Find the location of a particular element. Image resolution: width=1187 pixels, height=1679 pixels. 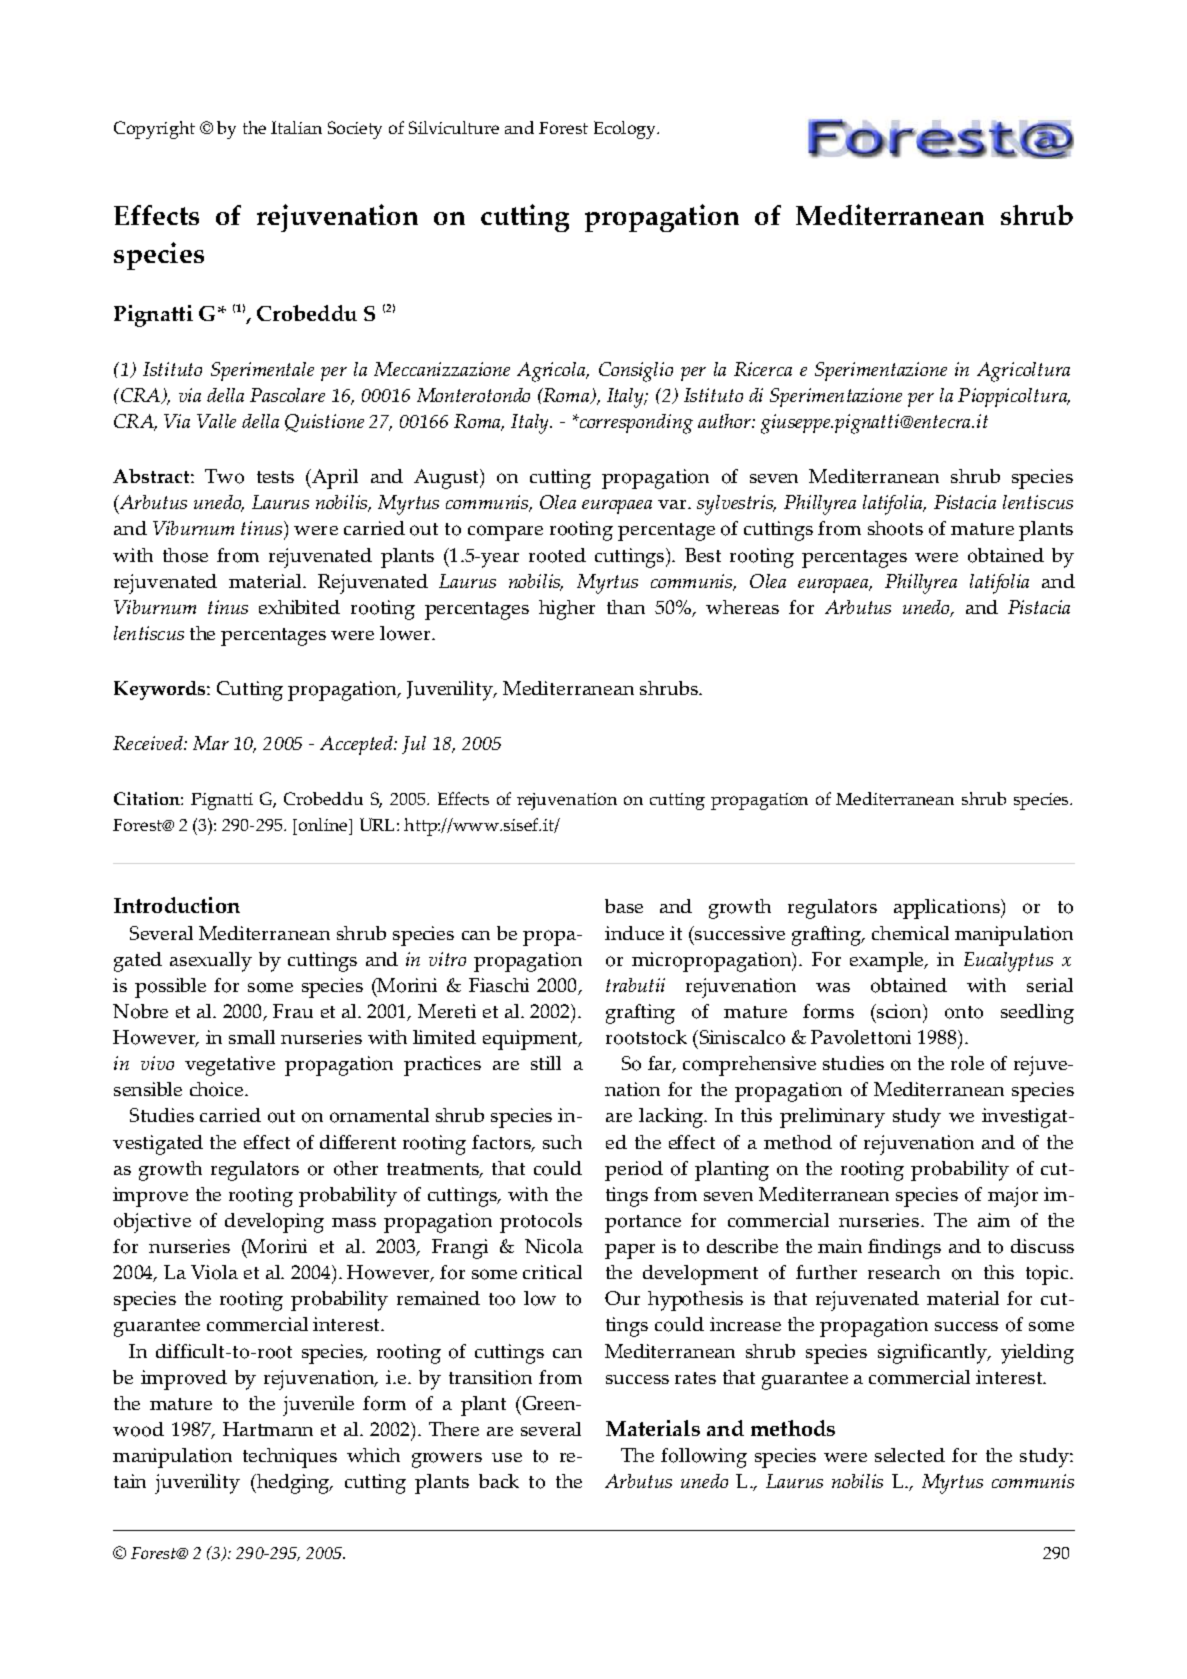

shoots is located at coordinates (895, 528).
